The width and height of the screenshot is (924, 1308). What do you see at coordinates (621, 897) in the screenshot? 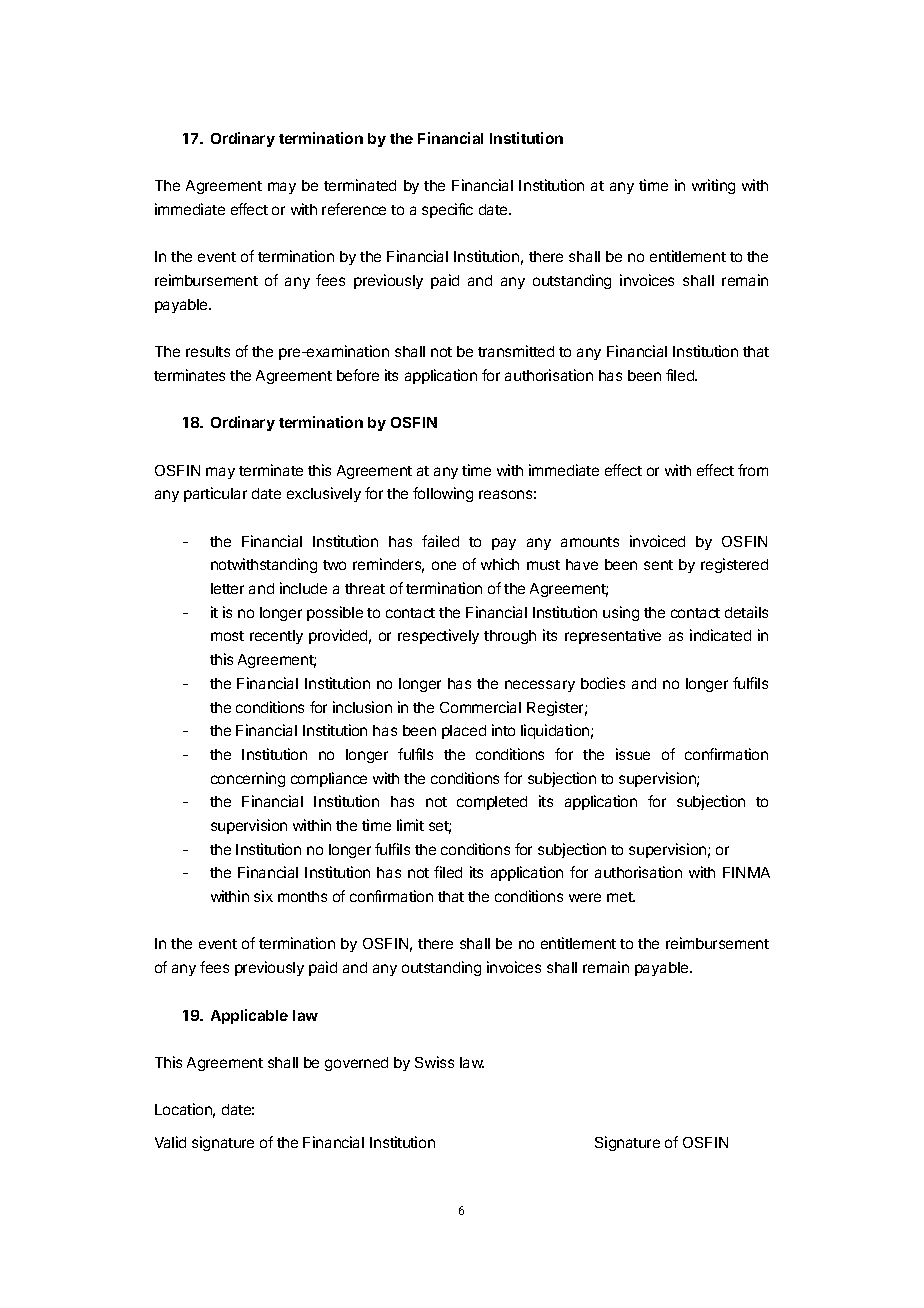
I see `met` at bounding box center [621, 897].
